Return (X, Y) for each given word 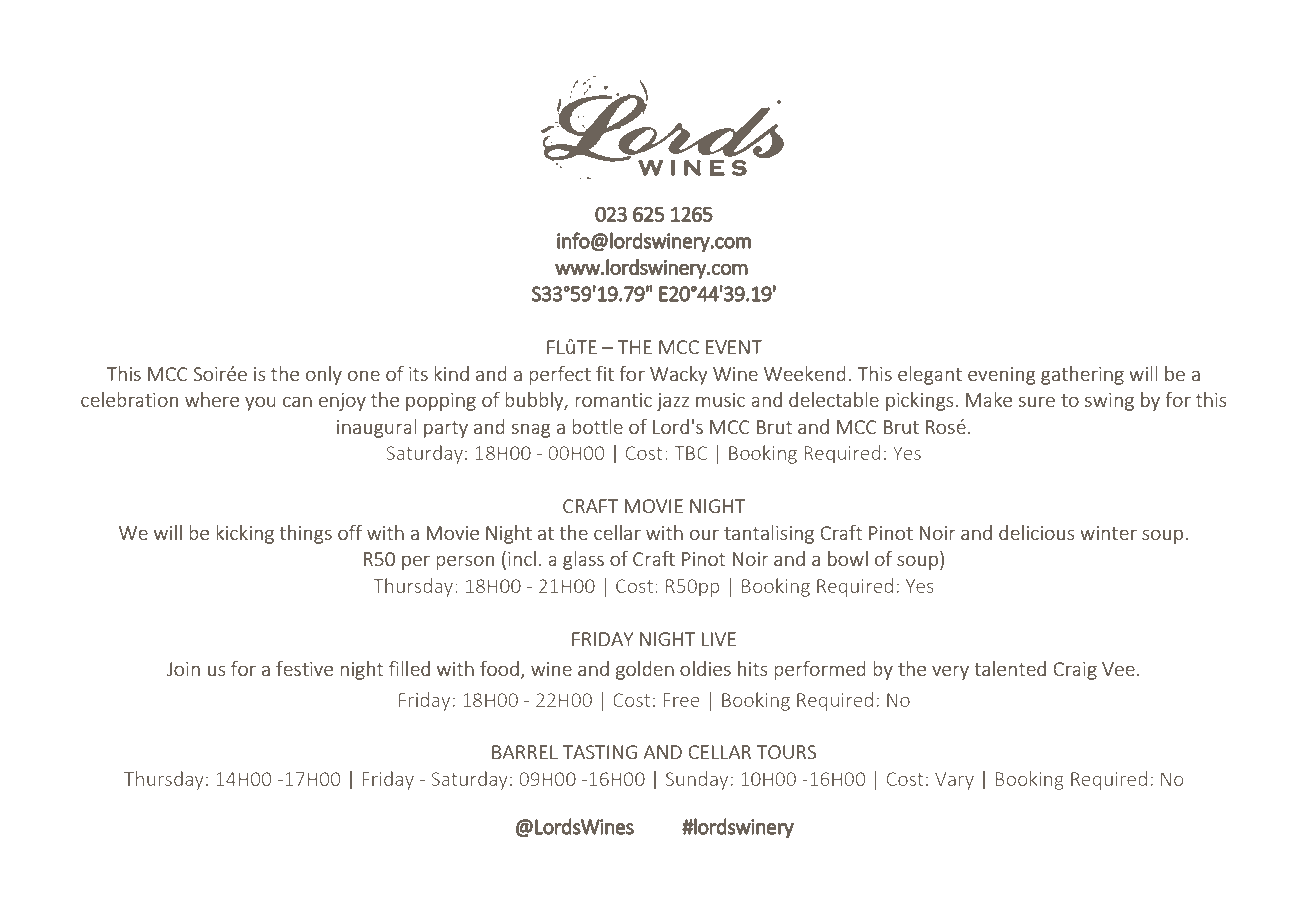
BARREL (525, 752)
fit (605, 373)
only (324, 375)
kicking (245, 534)
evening (1001, 376)
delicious (1036, 532)
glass (583, 560)
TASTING (600, 752)
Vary (954, 781)
